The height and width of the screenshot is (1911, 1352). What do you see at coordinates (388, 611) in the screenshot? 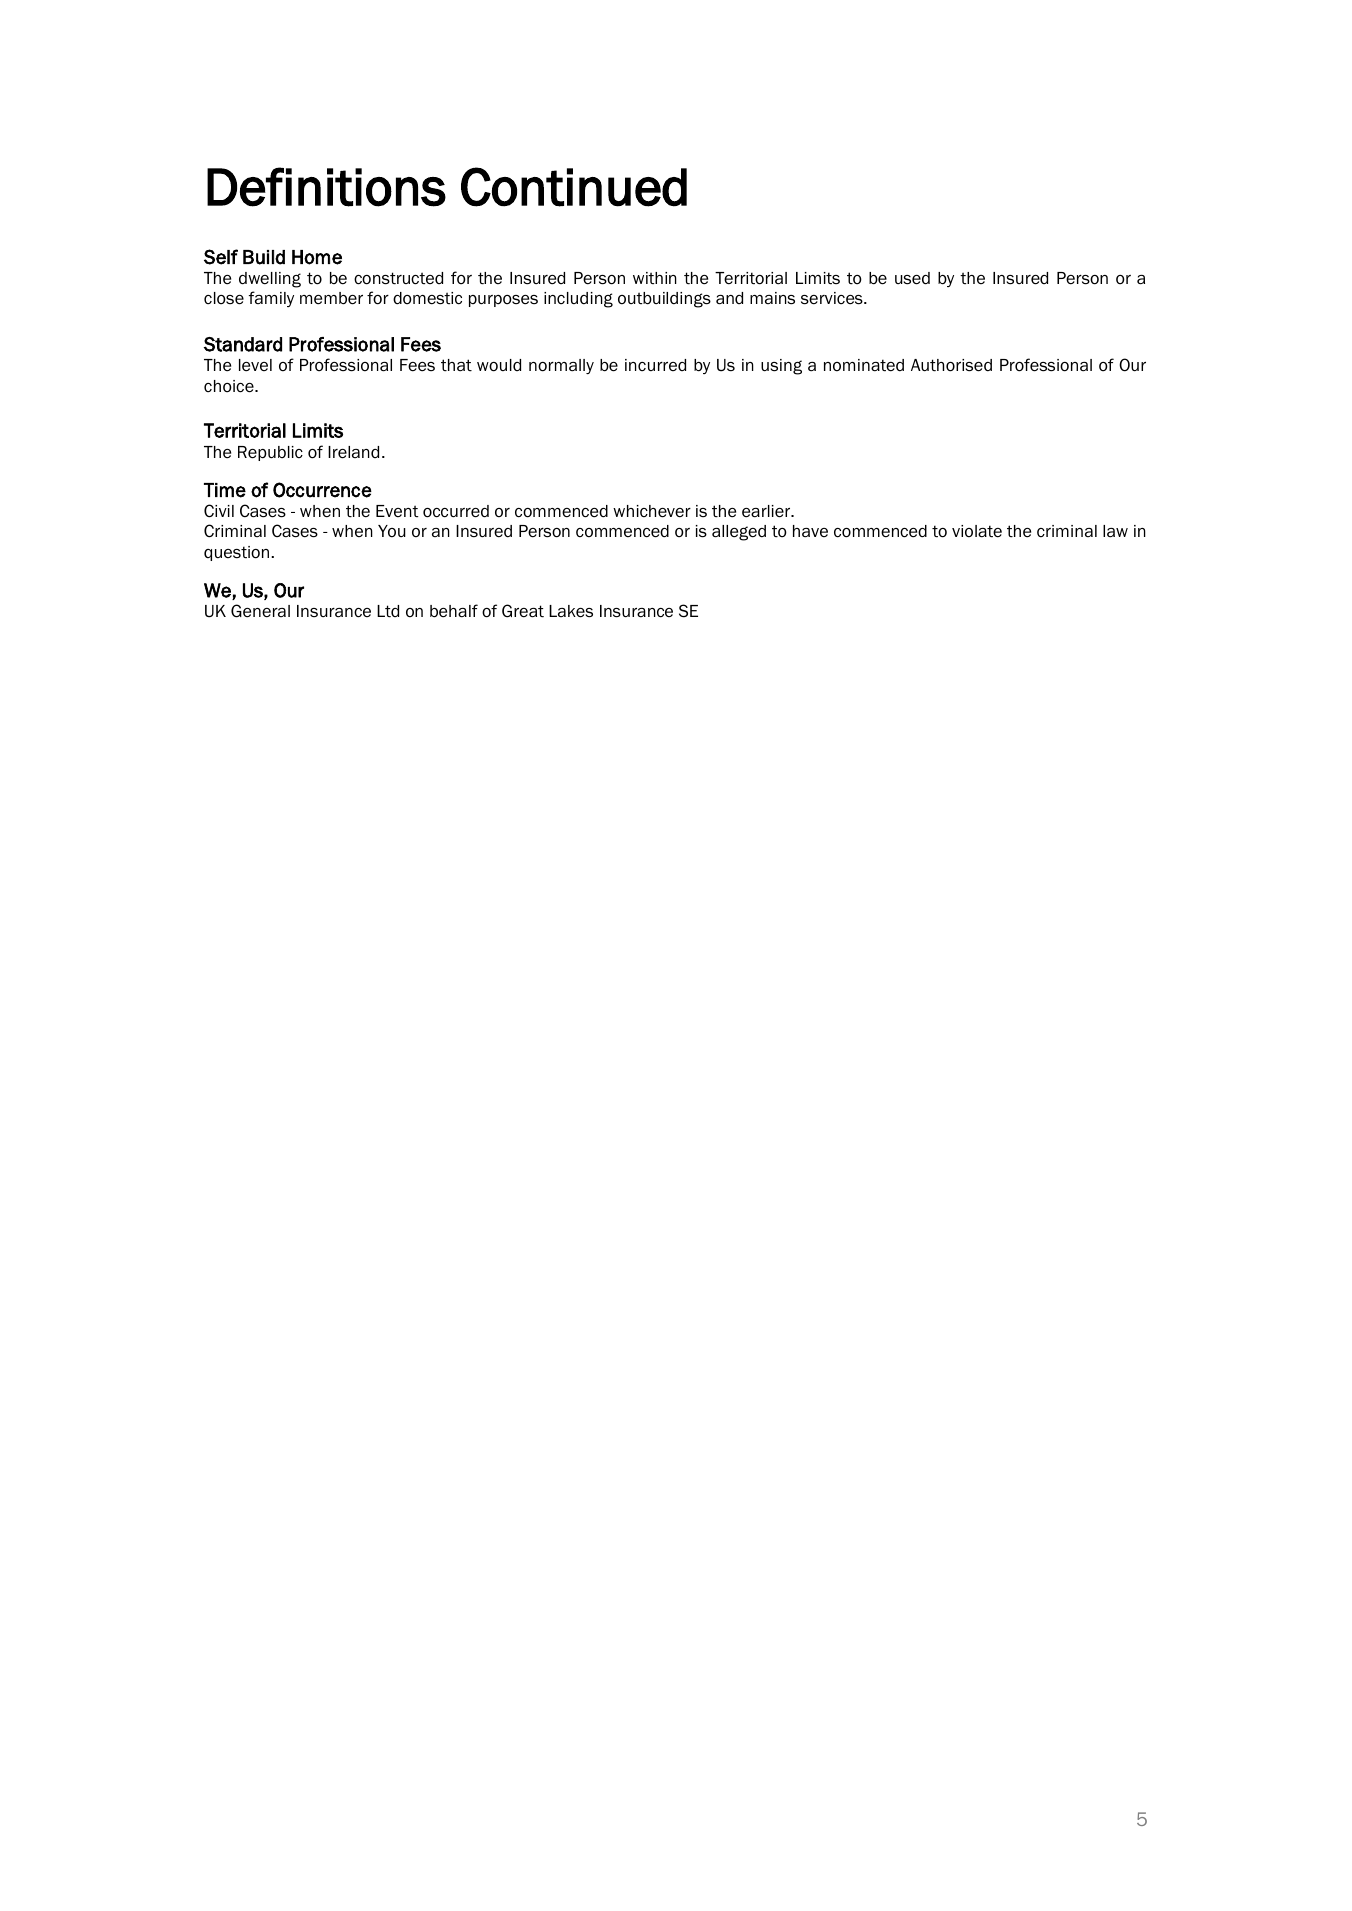
I see `Ltd` at bounding box center [388, 611].
